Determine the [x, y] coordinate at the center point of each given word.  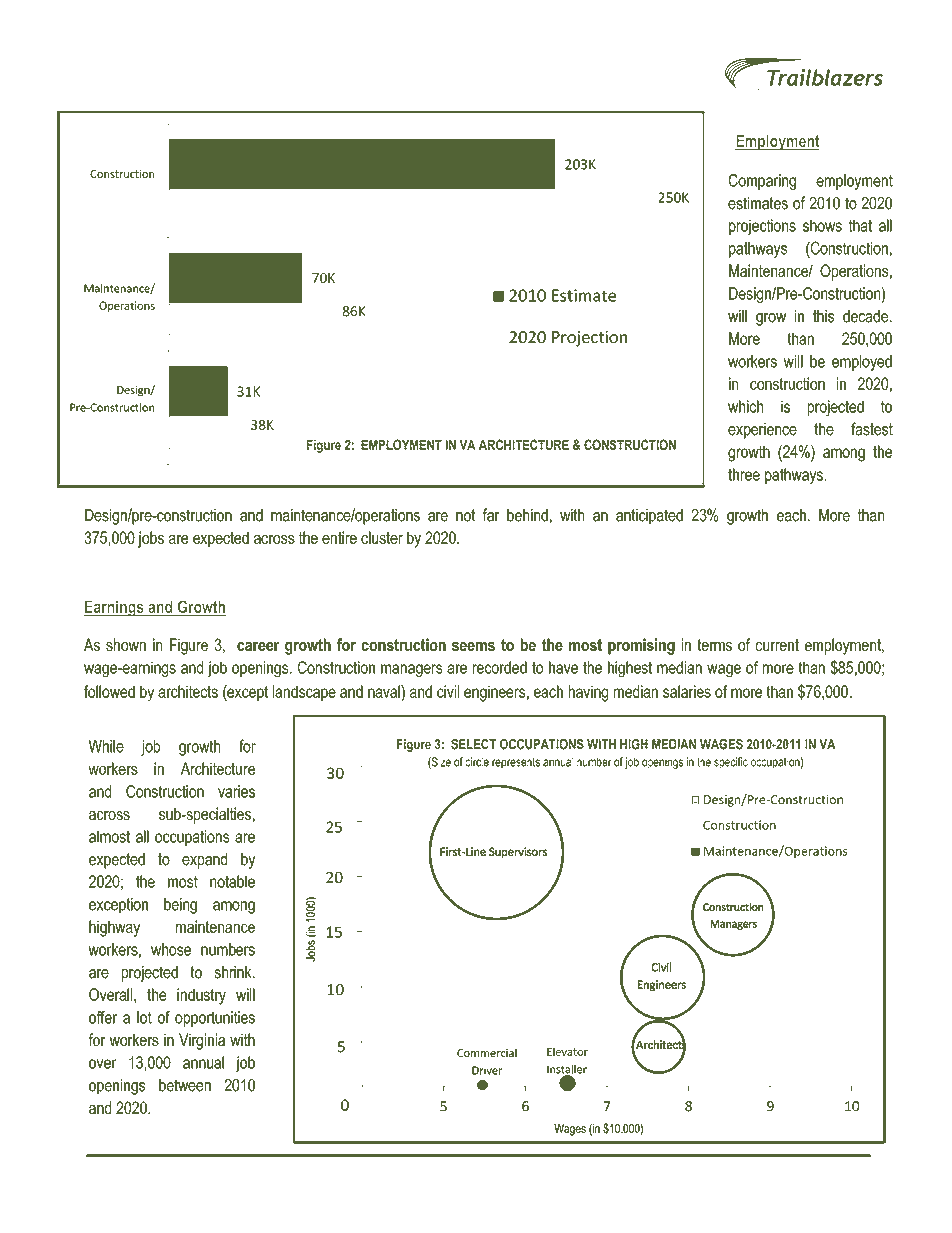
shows [822, 225]
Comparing [762, 182]
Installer [567, 1070]
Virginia [202, 1041]
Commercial [487, 1052]
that [860, 225]
